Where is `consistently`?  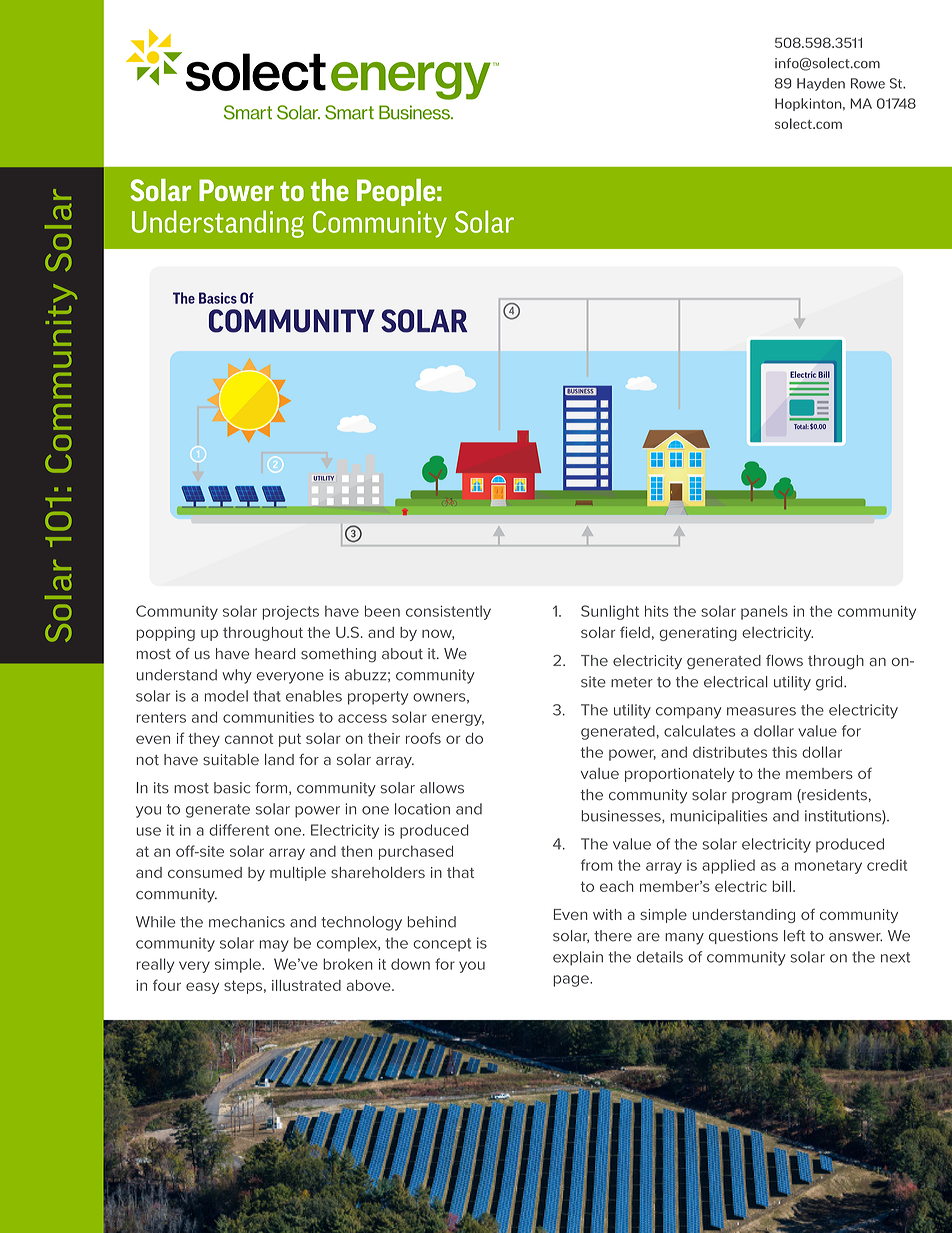 consistently is located at coordinates (448, 612).
